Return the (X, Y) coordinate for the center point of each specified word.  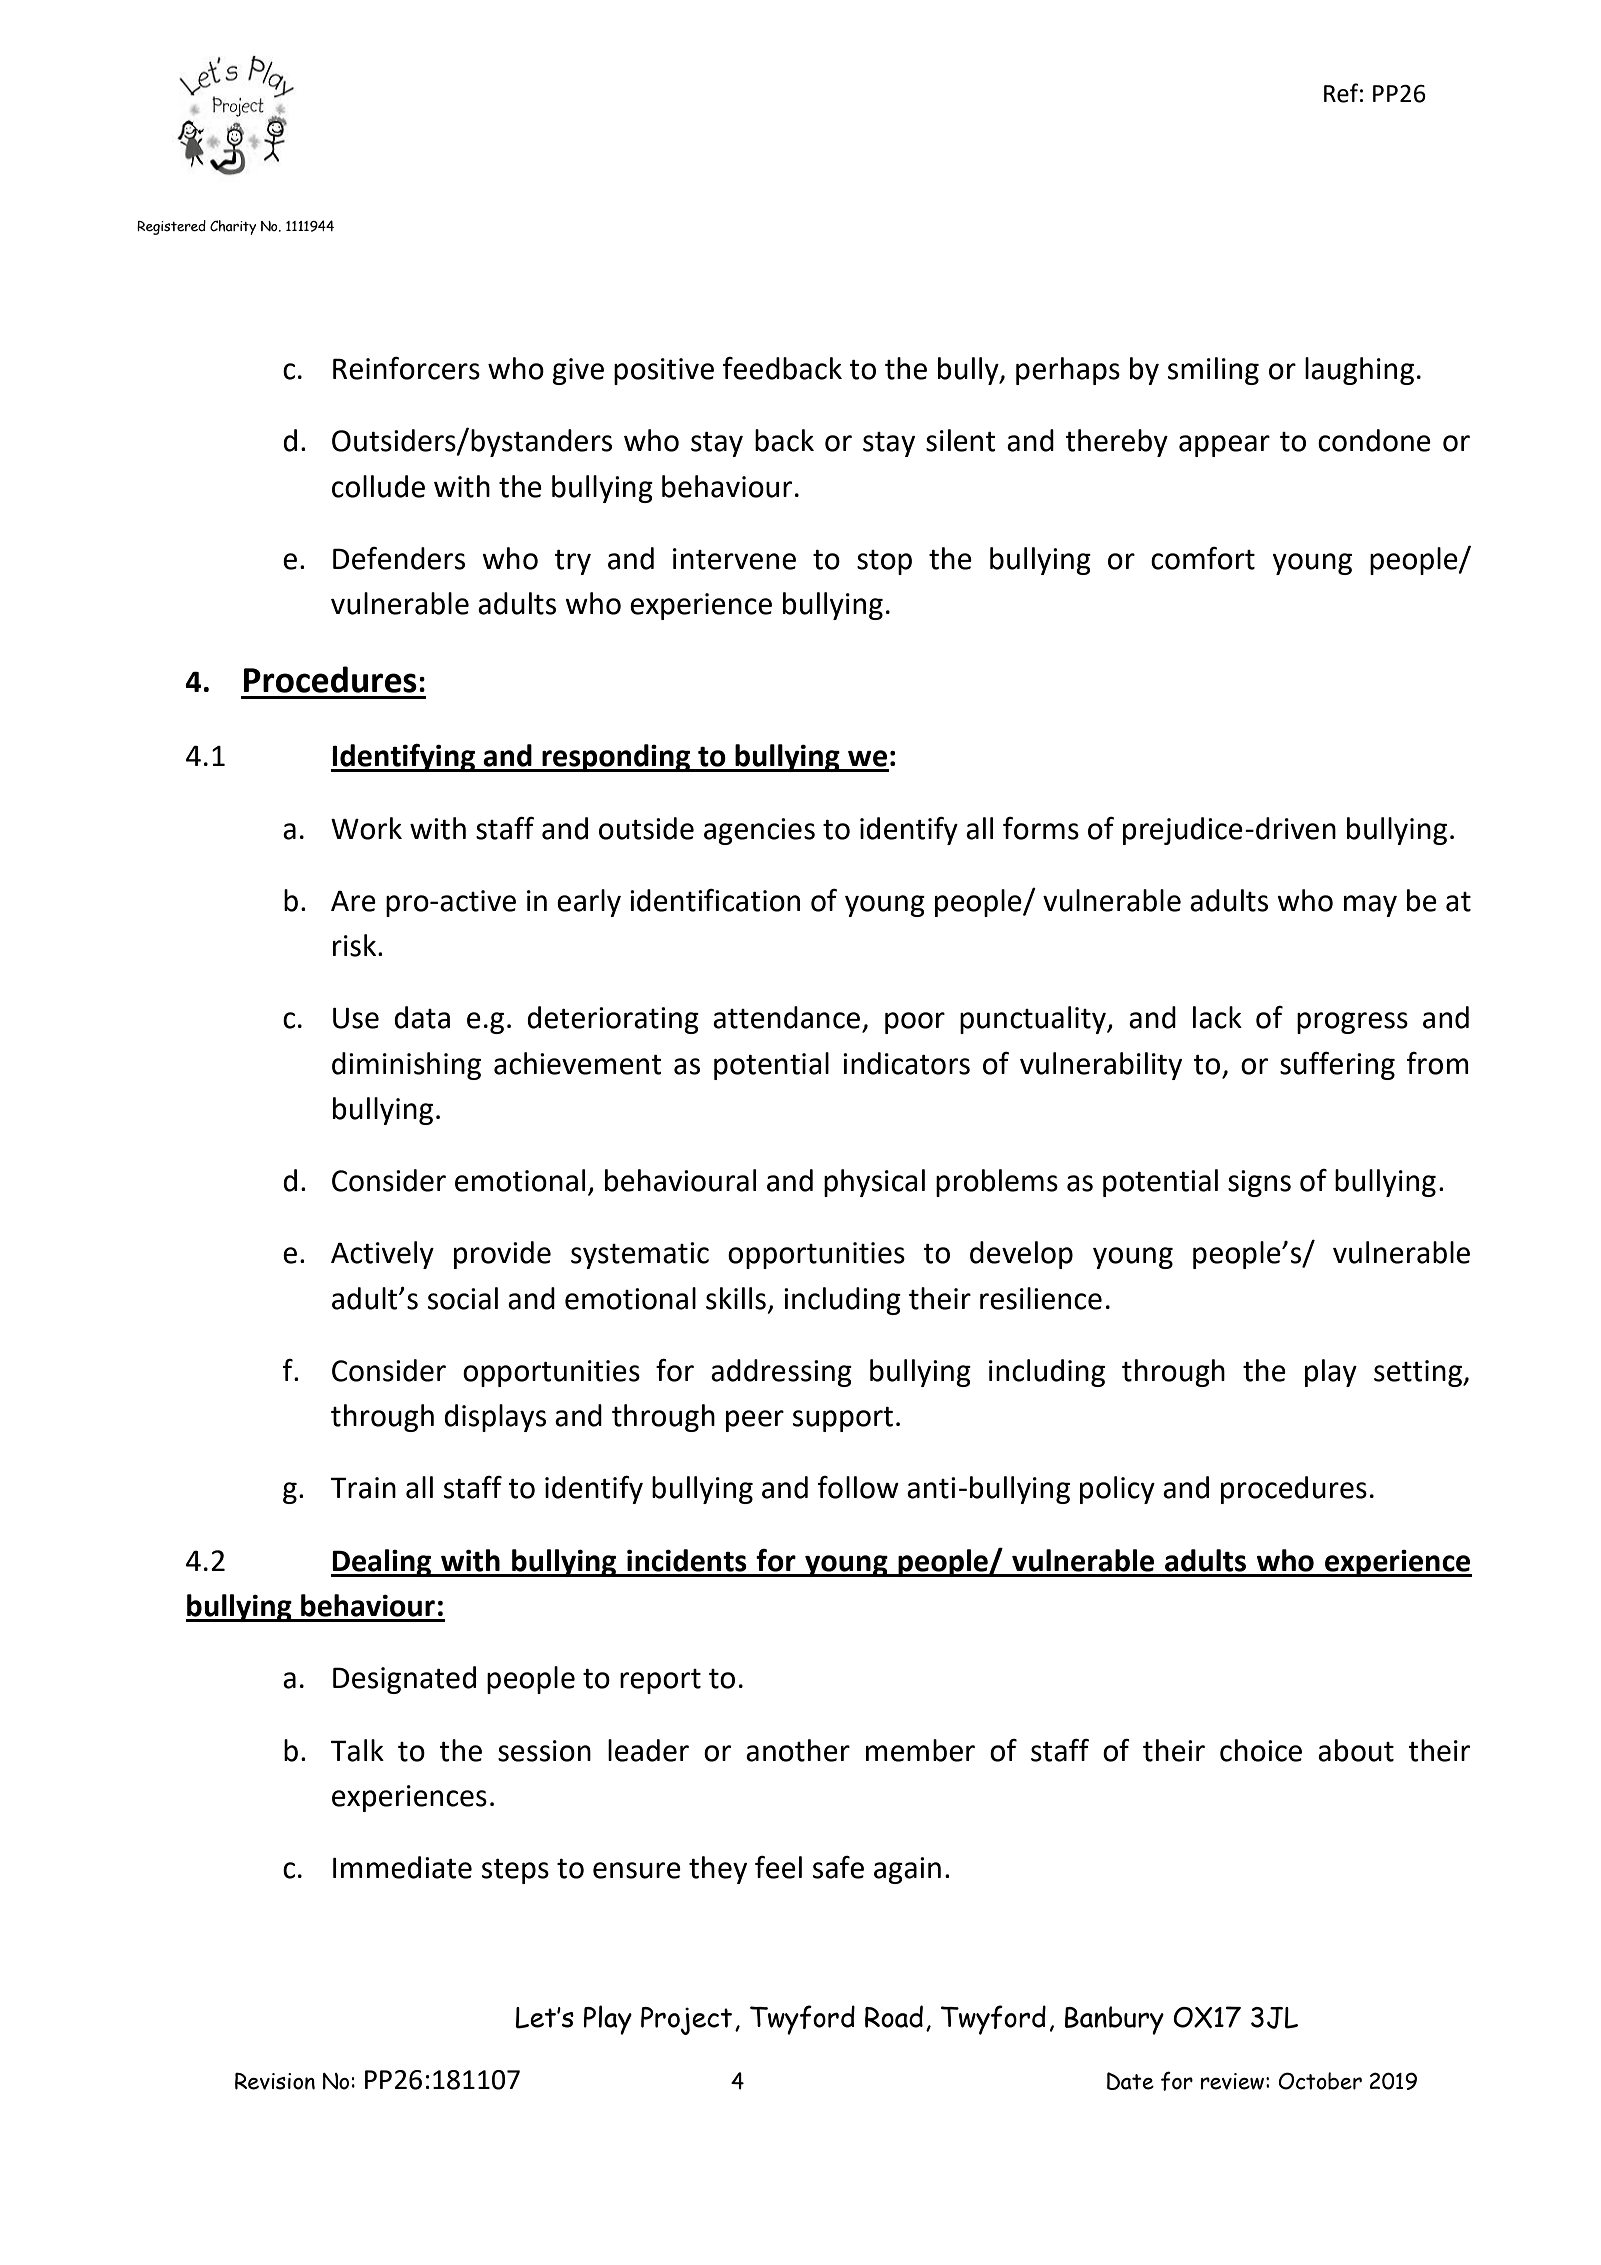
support (843, 1419)
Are (353, 901)
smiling (1213, 371)
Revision (275, 2081)
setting (1419, 1373)
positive (664, 371)
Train (363, 1488)
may (1370, 906)
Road (894, 2016)
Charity (233, 227)
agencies (759, 831)
